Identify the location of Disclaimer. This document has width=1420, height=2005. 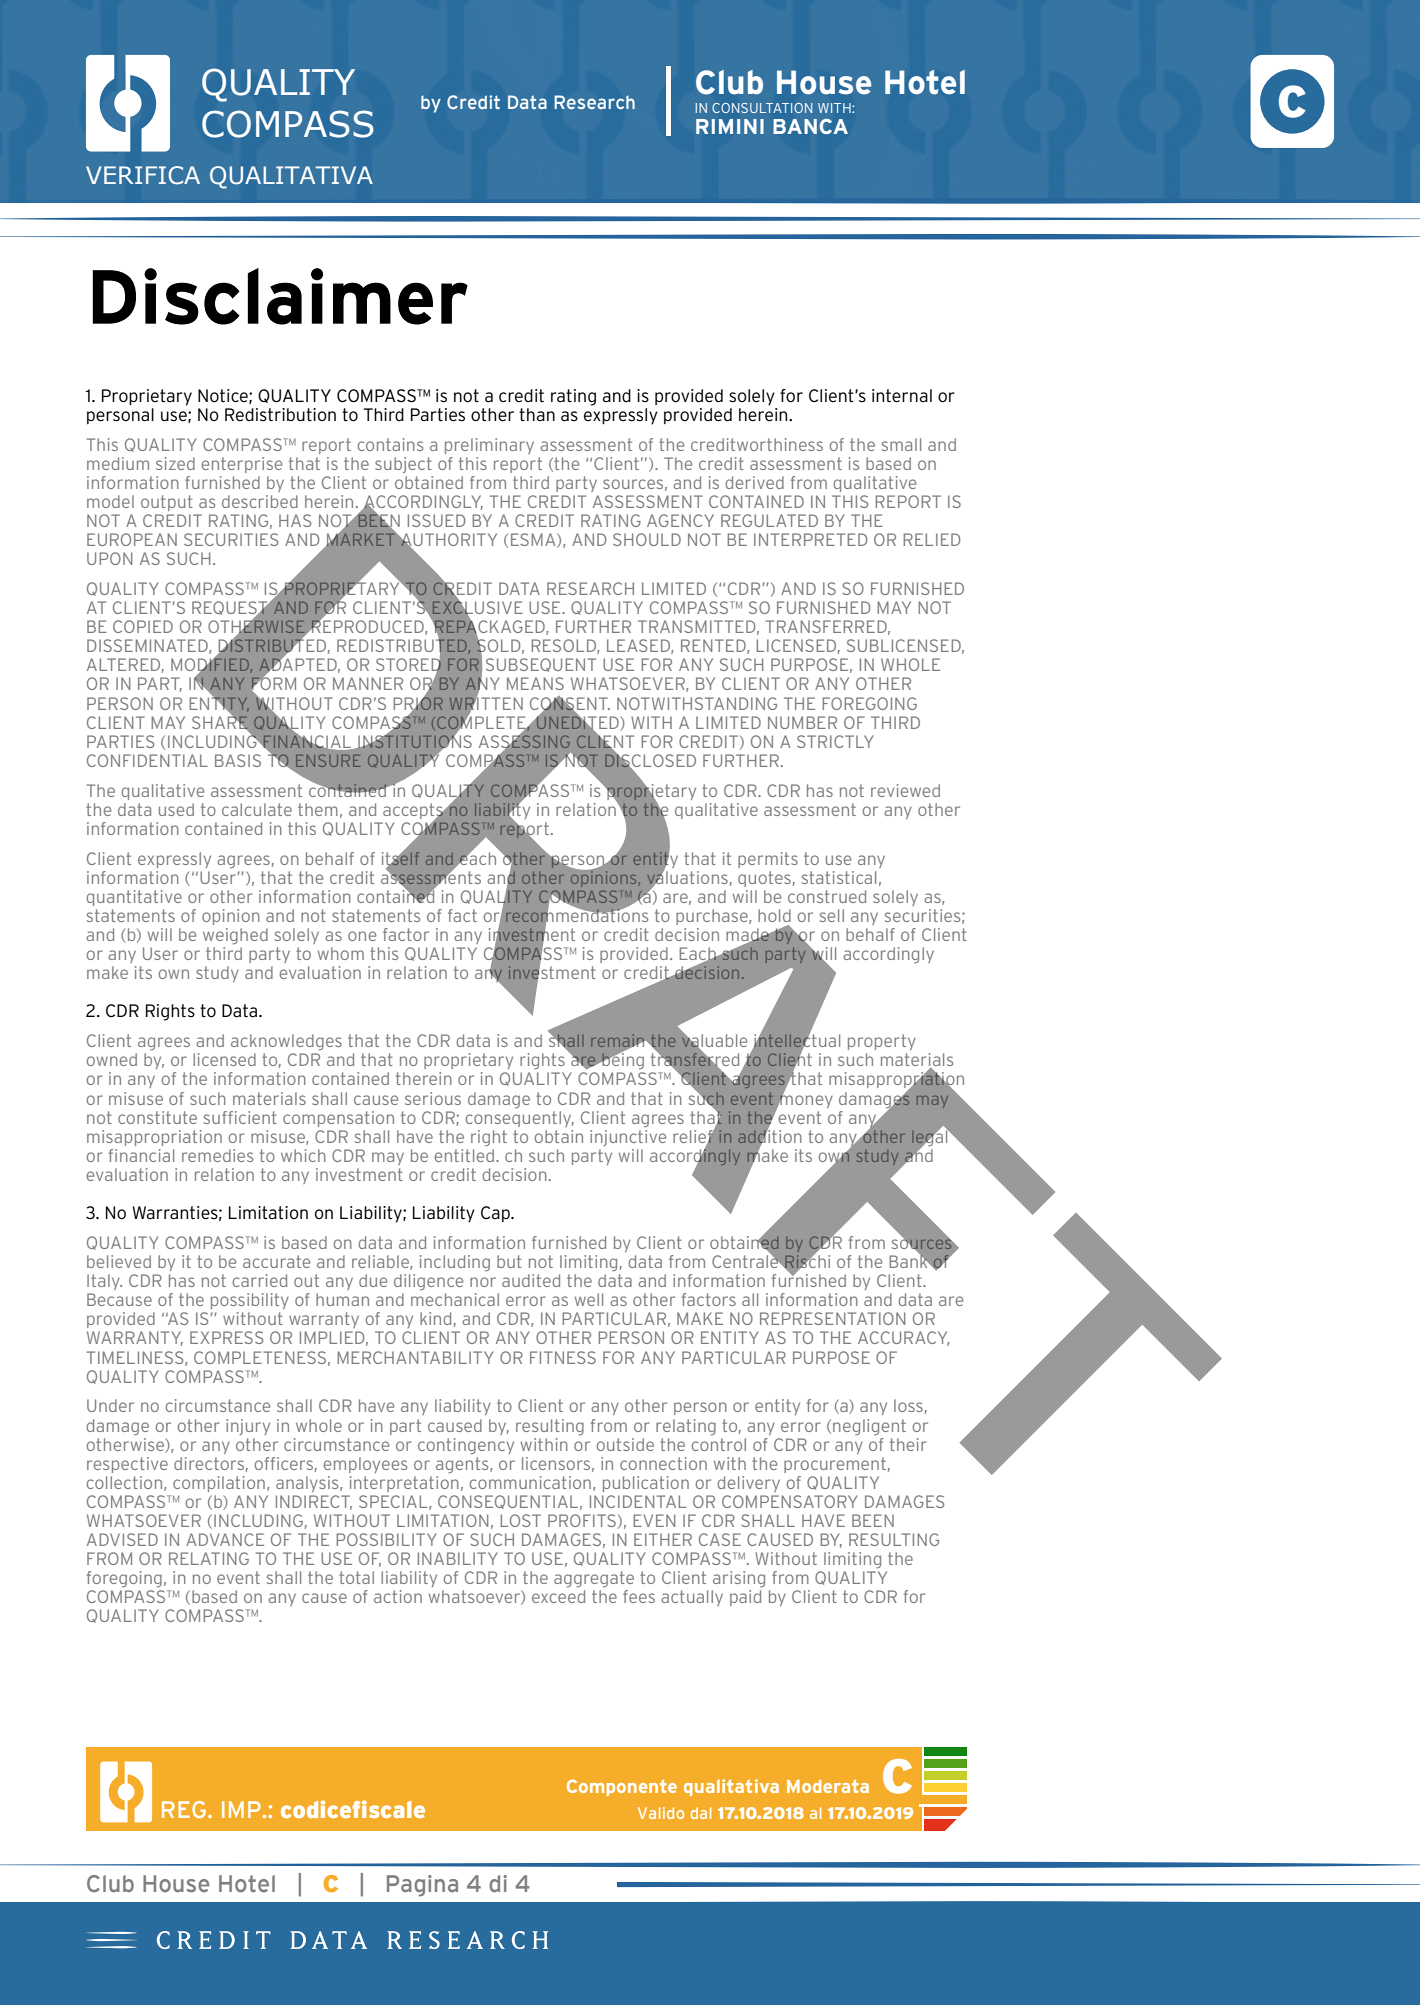
(280, 296).
